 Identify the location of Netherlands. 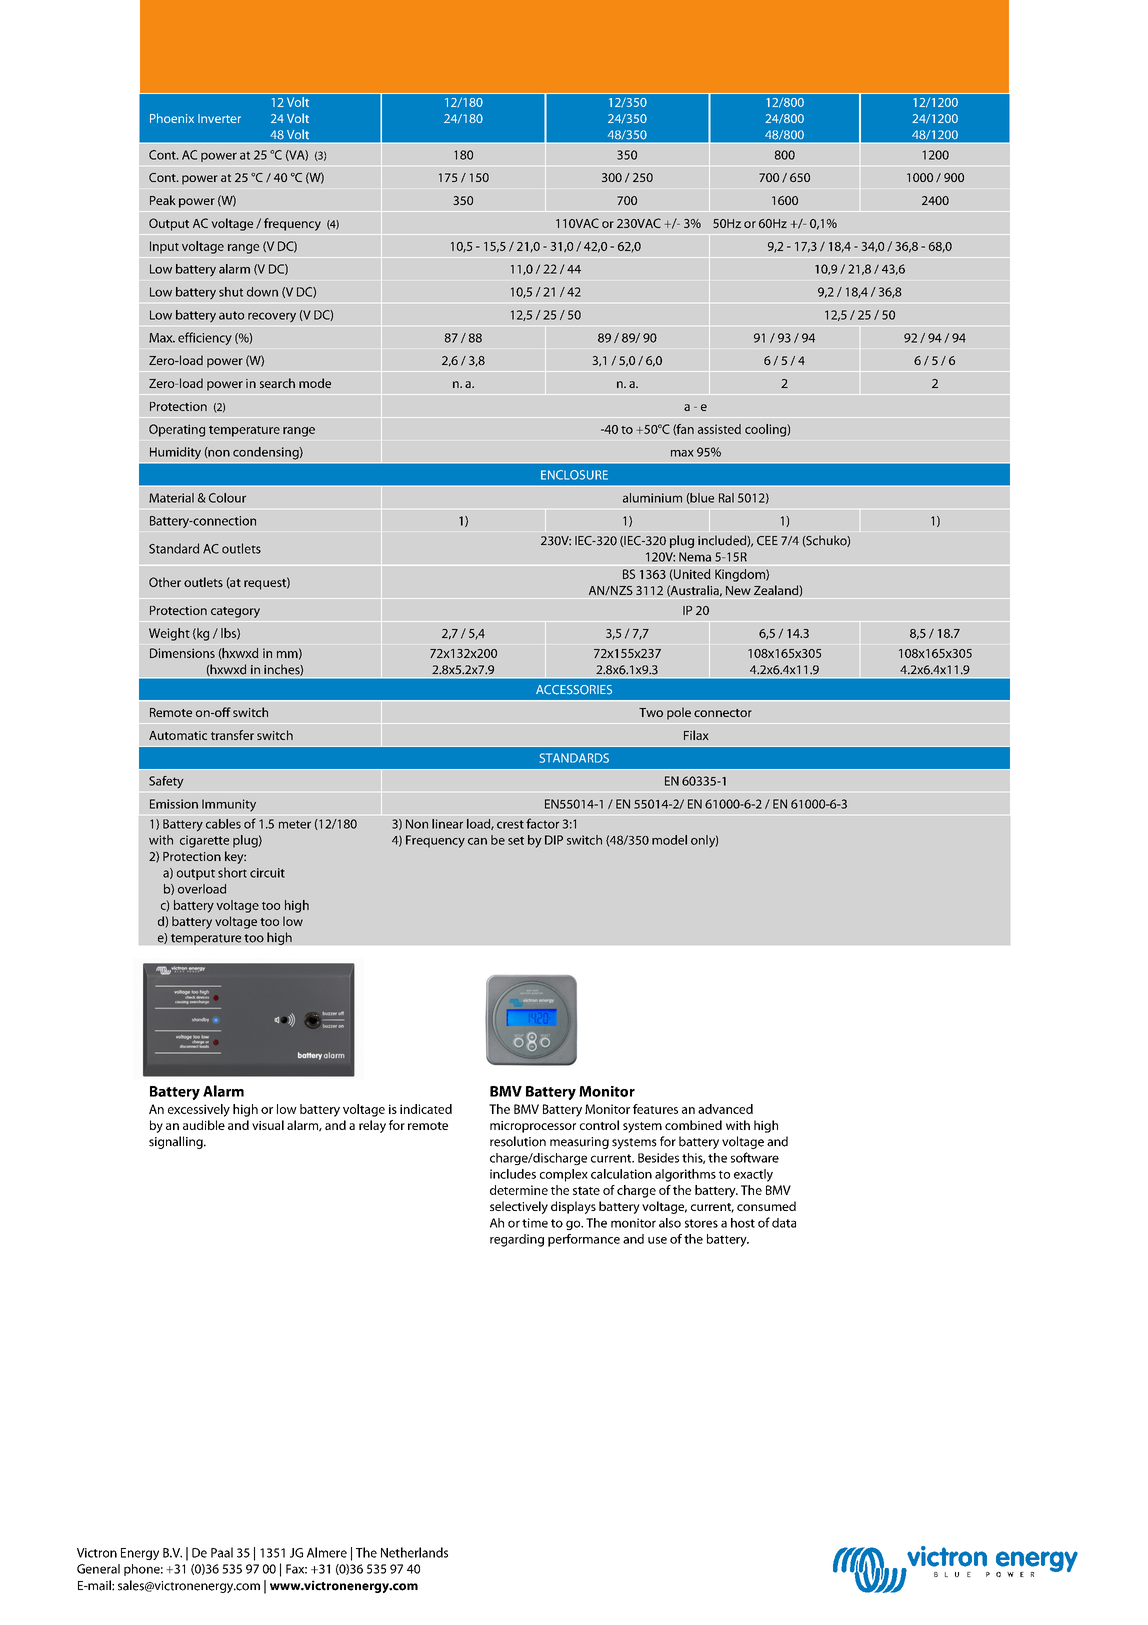
(414, 1552).
